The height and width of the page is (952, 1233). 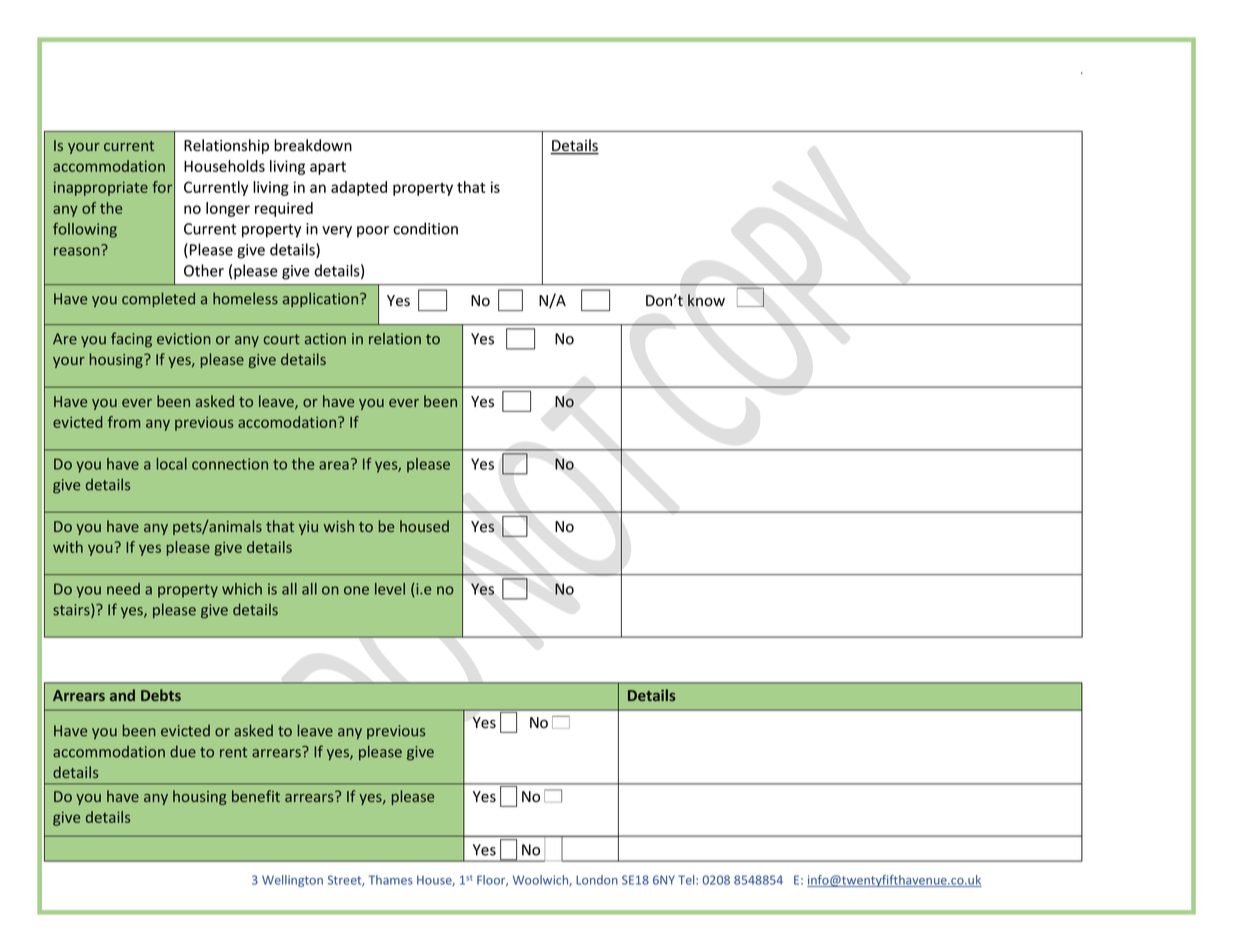 What do you see at coordinates (101, 188) in the page?
I see `inappropriate` at bounding box center [101, 188].
